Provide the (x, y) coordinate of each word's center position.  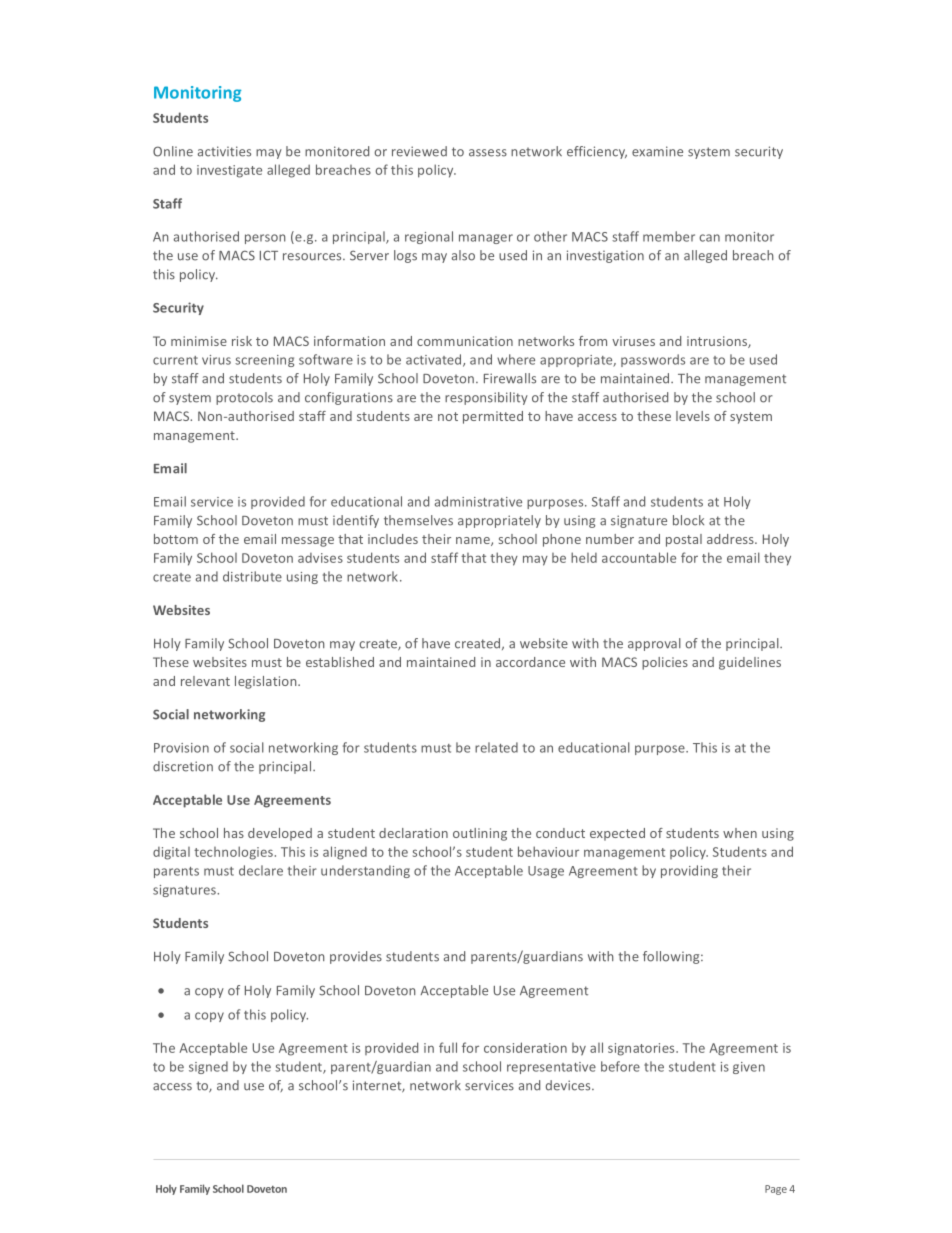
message (308, 542)
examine (657, 151)
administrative (478, 501)
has (234, 833)
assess (488, 153)
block (688, 520)
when (740, 833)
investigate (229, 171)
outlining (480, 834)
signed (208, 1067)
